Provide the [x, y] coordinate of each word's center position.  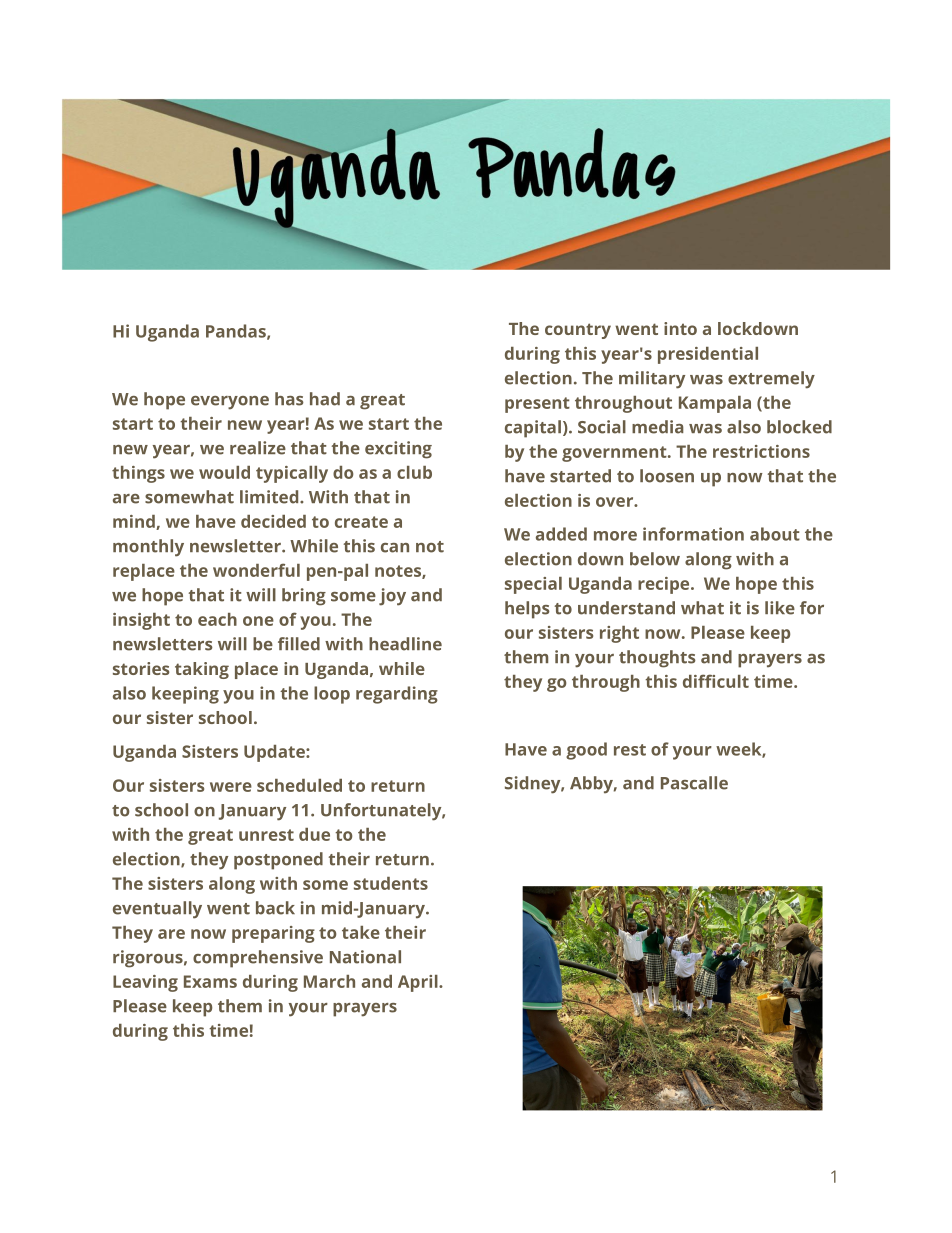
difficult [716, 681]
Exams [210, 981]
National [365, 957]
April [419, 983]
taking [202, 670]
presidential [708, 355]
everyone [230, 403]
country [578, 331]
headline [405, 644]
